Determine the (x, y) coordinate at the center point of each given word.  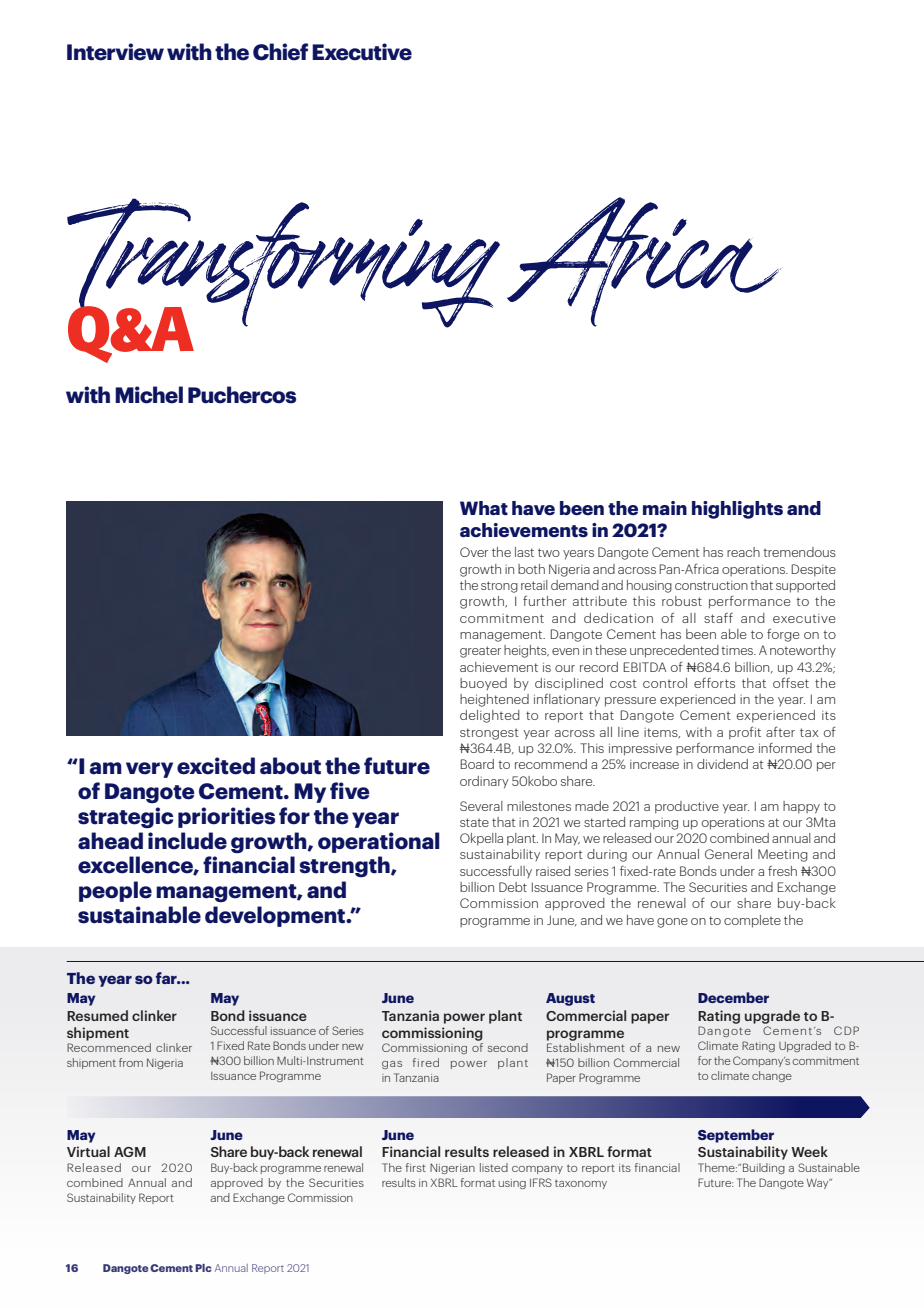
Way (819, 1184)
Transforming (283, 264)
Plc (203, 1268)
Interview (115, 52)
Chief (280, 52)
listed (494, 1167)
